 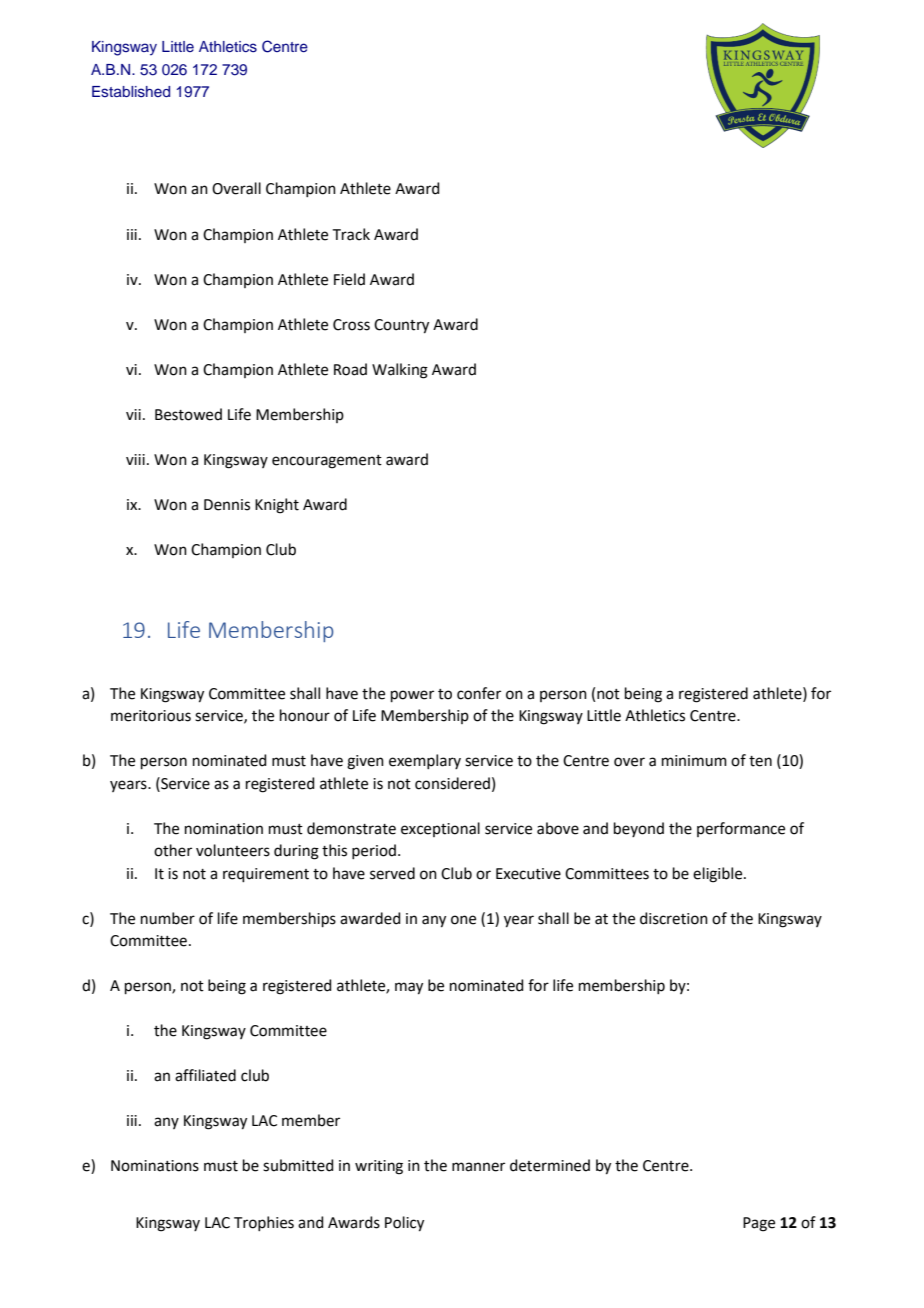 I want to click on Road, so click(x=350, y=369).
